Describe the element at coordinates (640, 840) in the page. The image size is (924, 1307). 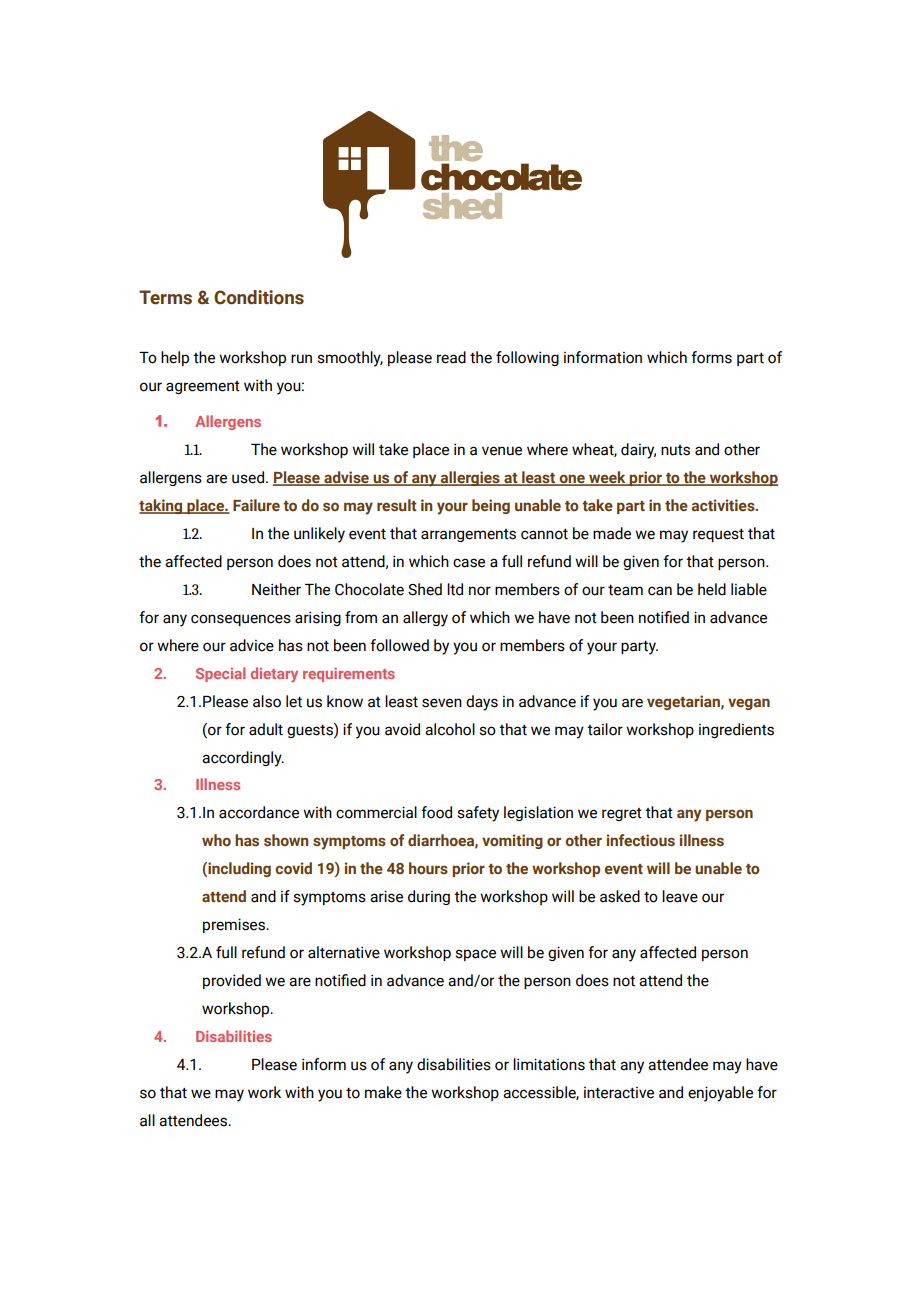
I see `infectious` at that location.
